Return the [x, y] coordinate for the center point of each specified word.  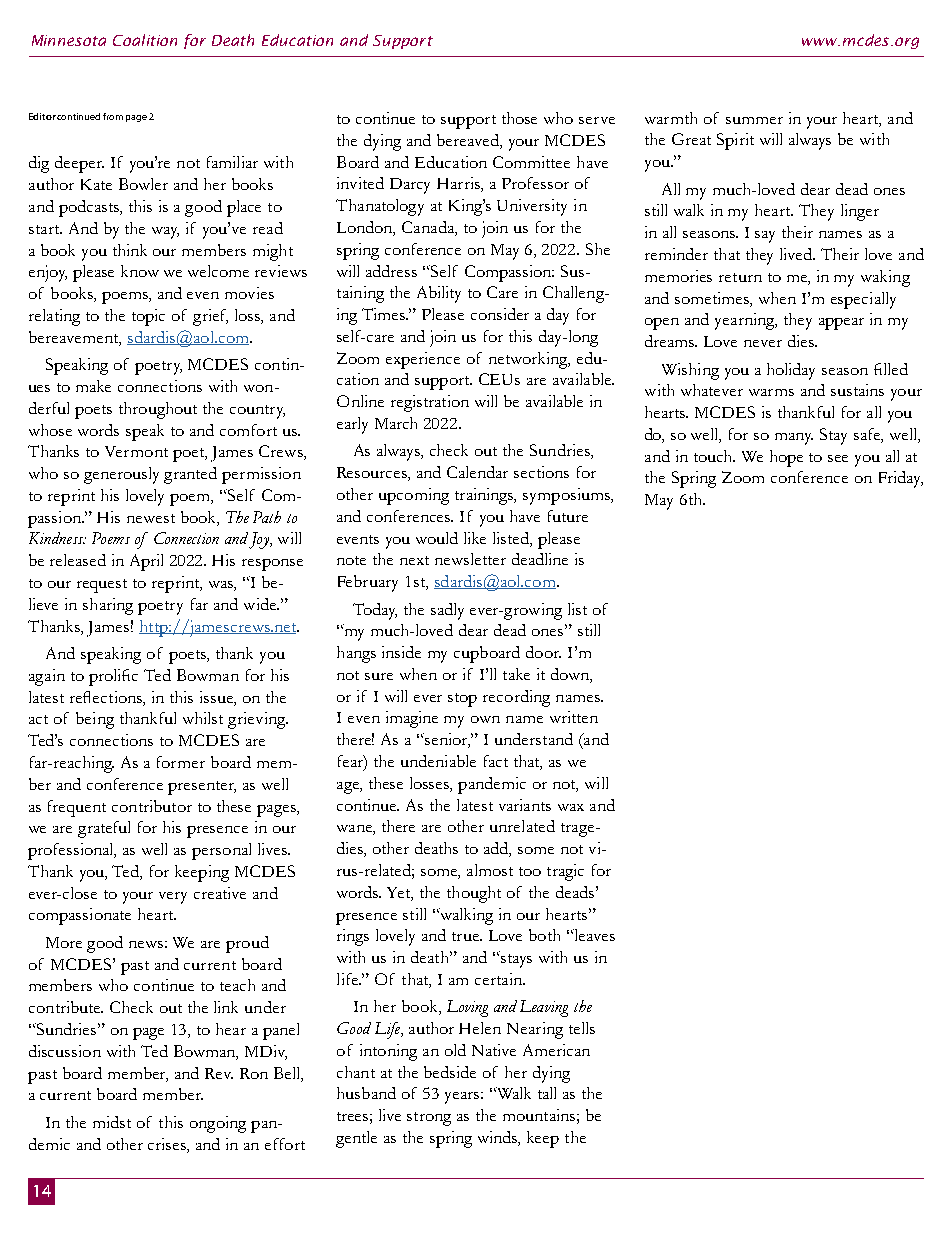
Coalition [145, 40]
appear [841, 324]
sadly [447, 611]
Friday [901, 479]
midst [112, 1122]
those [519, 118]
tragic [565, 872]
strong [429, 1119]
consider [500, 314]
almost [490, 870]
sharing [108, 606]
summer [754, 120]
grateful [104, 829]
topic [148, 317]
